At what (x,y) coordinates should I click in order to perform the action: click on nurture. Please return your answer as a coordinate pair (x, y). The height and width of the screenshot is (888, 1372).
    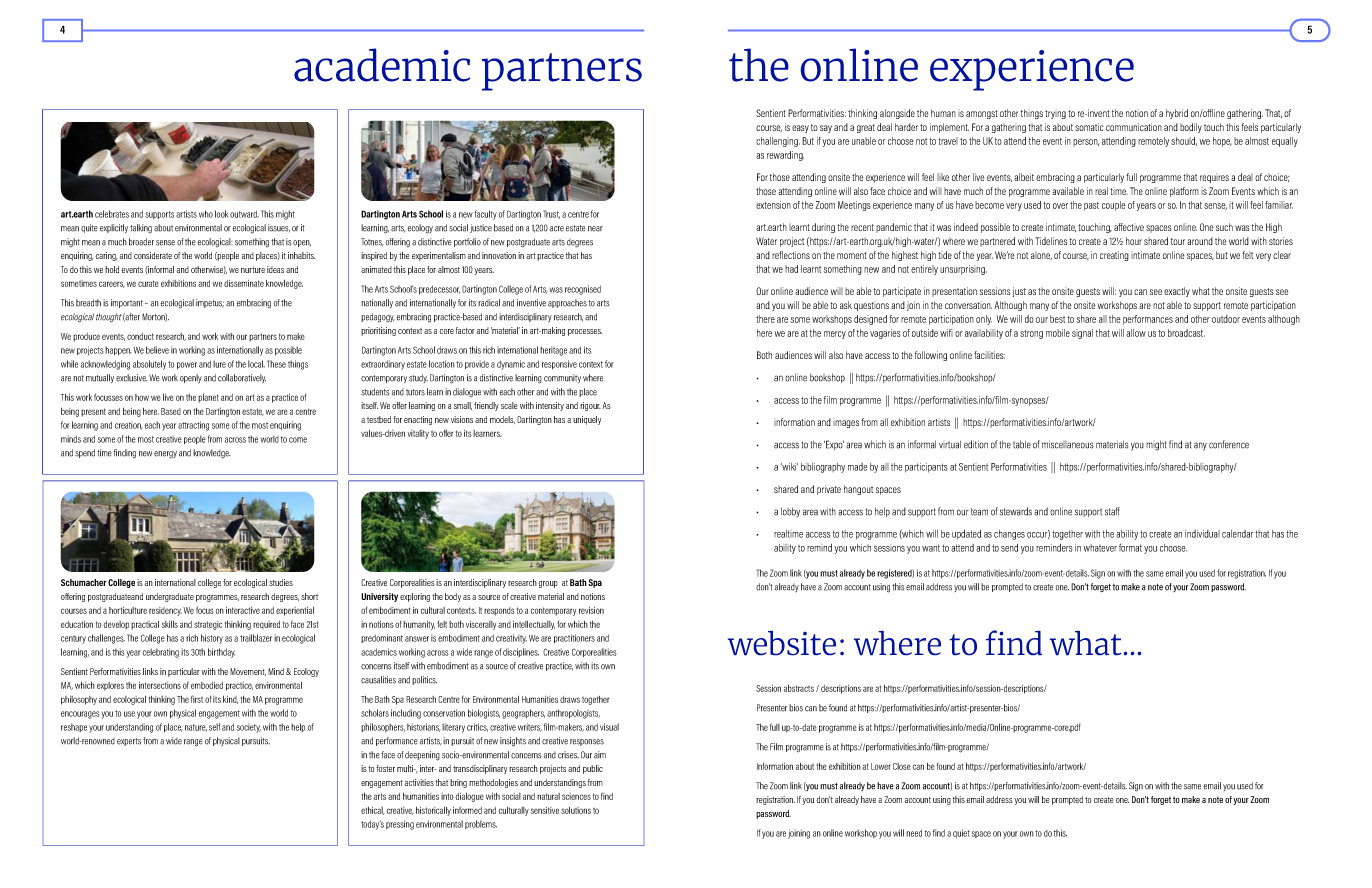
    Looking at the image, I should click on (253, 270).
